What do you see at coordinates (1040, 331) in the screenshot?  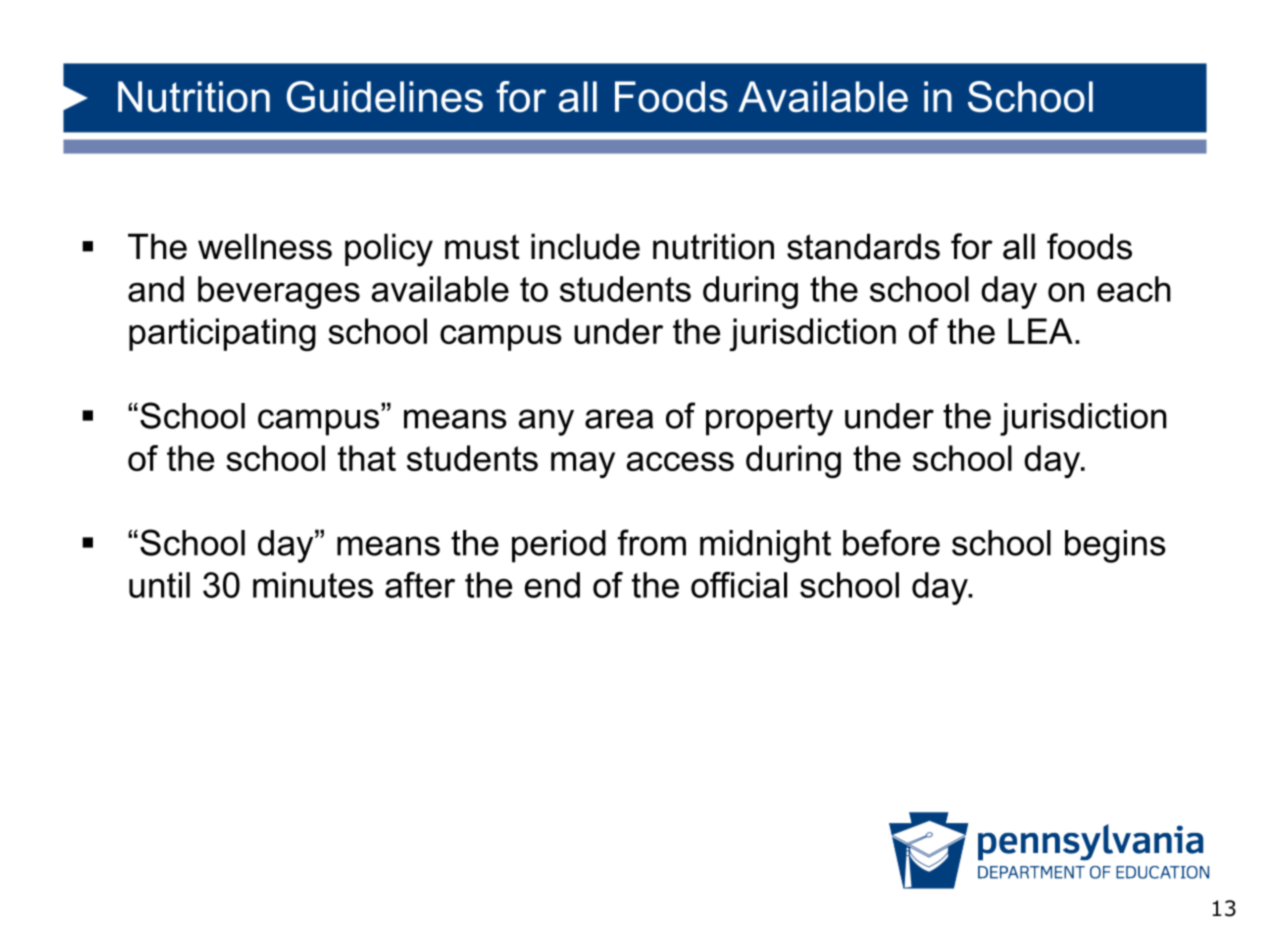 I see `LEA` at bounding box center [1040, 331].
